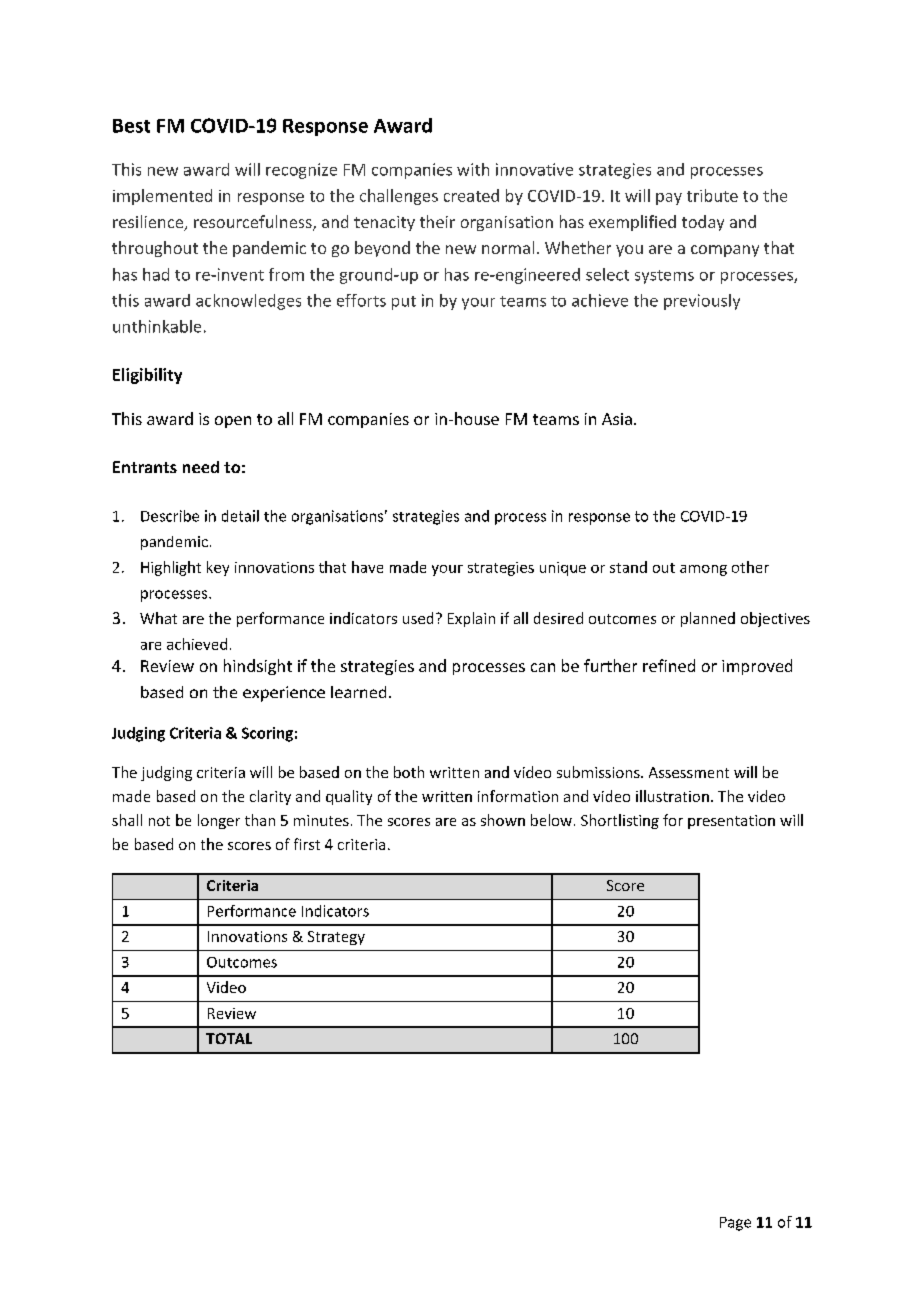  Describe the element at coordinates (336, 938) in the screenshot. I see `Strategy` at that location.
